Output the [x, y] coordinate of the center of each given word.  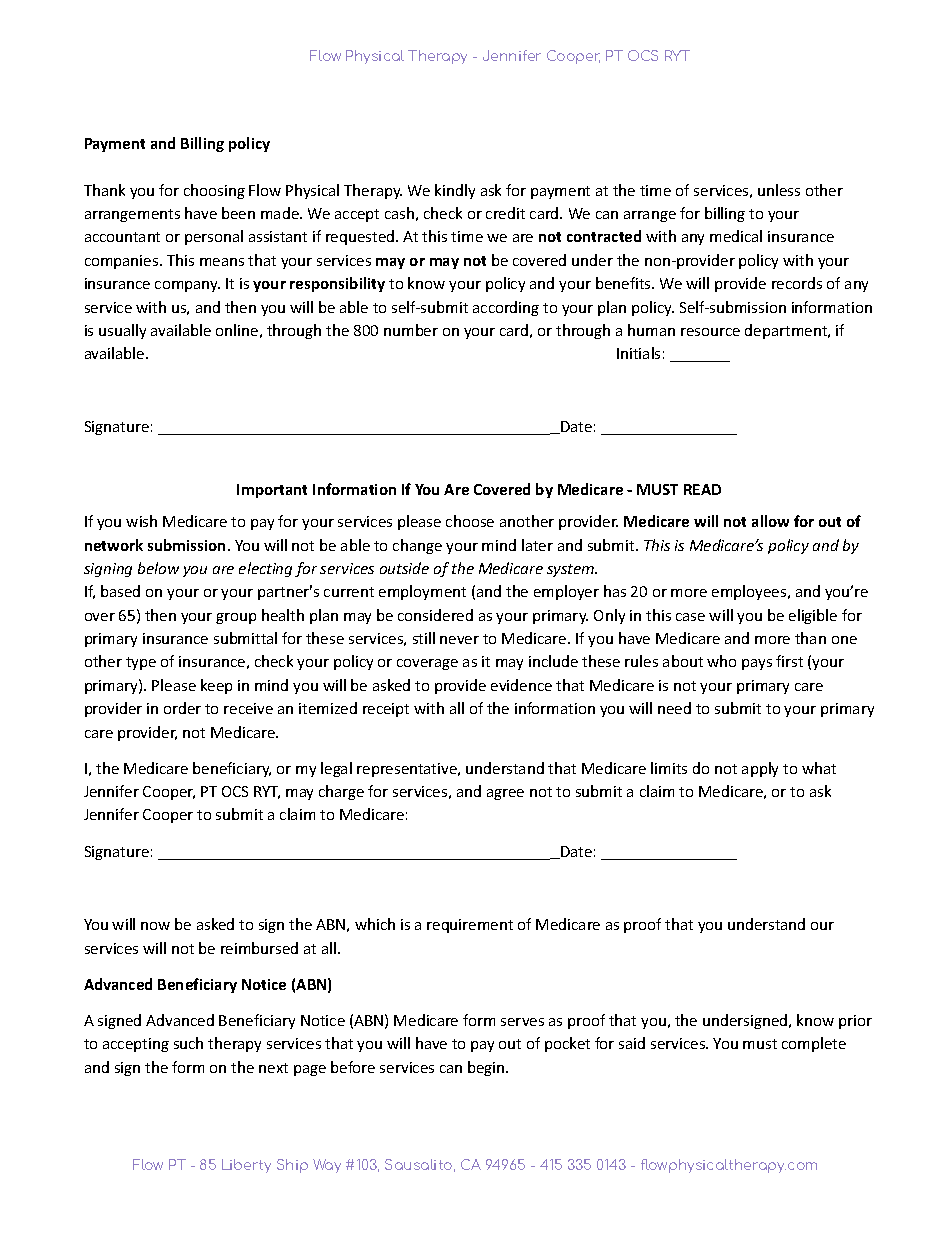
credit [505, 213]
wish [141, 521]
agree [505, 794]
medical [736, 236]
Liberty [246, 1166]
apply [760, 769]
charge [341, 792]
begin [487, 1068]
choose [470, 521]
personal [214, 237]
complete [814, 1044]
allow [770, 521]
